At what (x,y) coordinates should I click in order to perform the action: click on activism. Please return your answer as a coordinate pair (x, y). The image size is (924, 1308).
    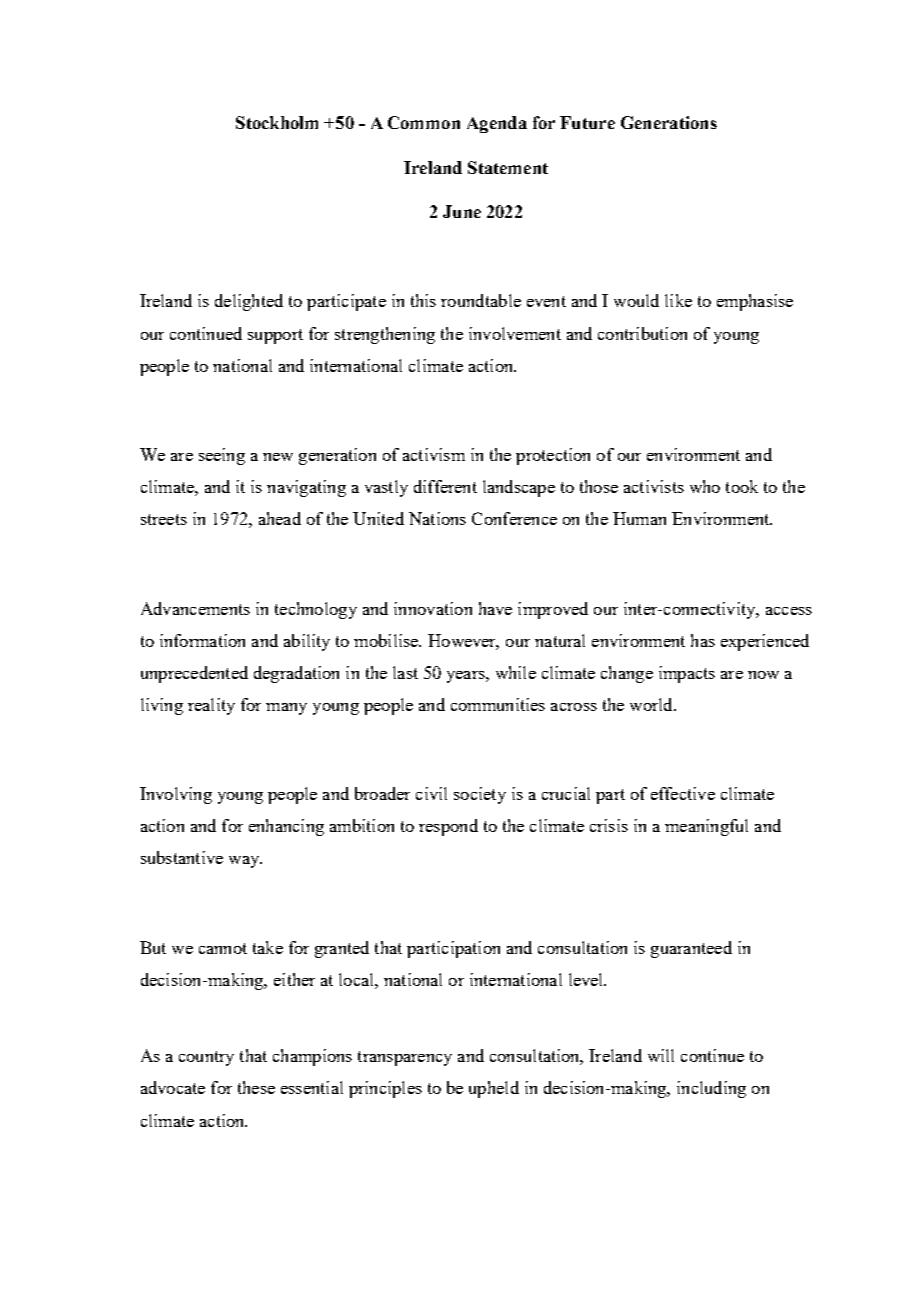
    Looking at the image, I should click on (434, 454).
